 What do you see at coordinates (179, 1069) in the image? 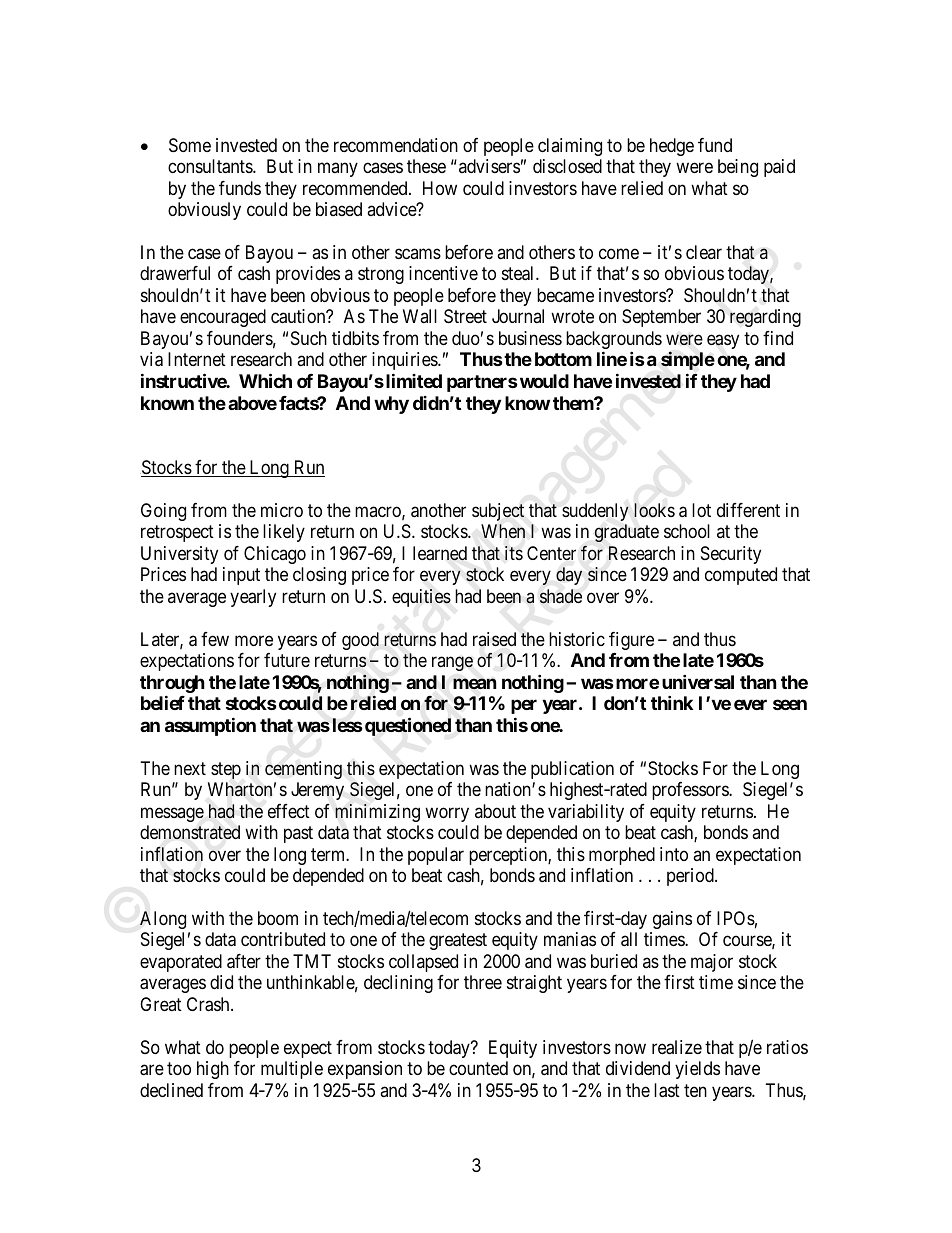
I see `too` at bounding box center [179, 1069].
